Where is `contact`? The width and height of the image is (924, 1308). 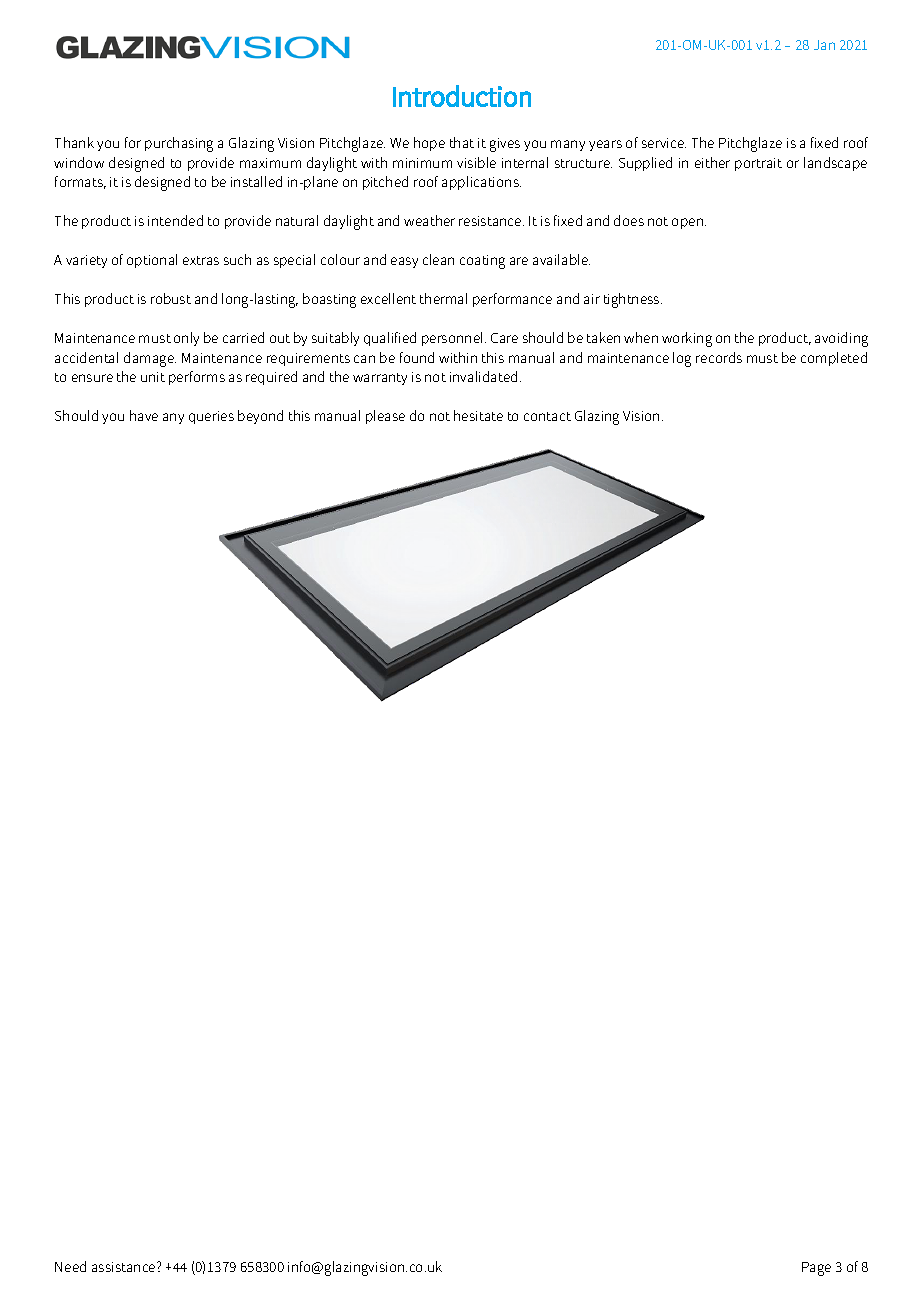 contact is located at coordinates (547, 416).
